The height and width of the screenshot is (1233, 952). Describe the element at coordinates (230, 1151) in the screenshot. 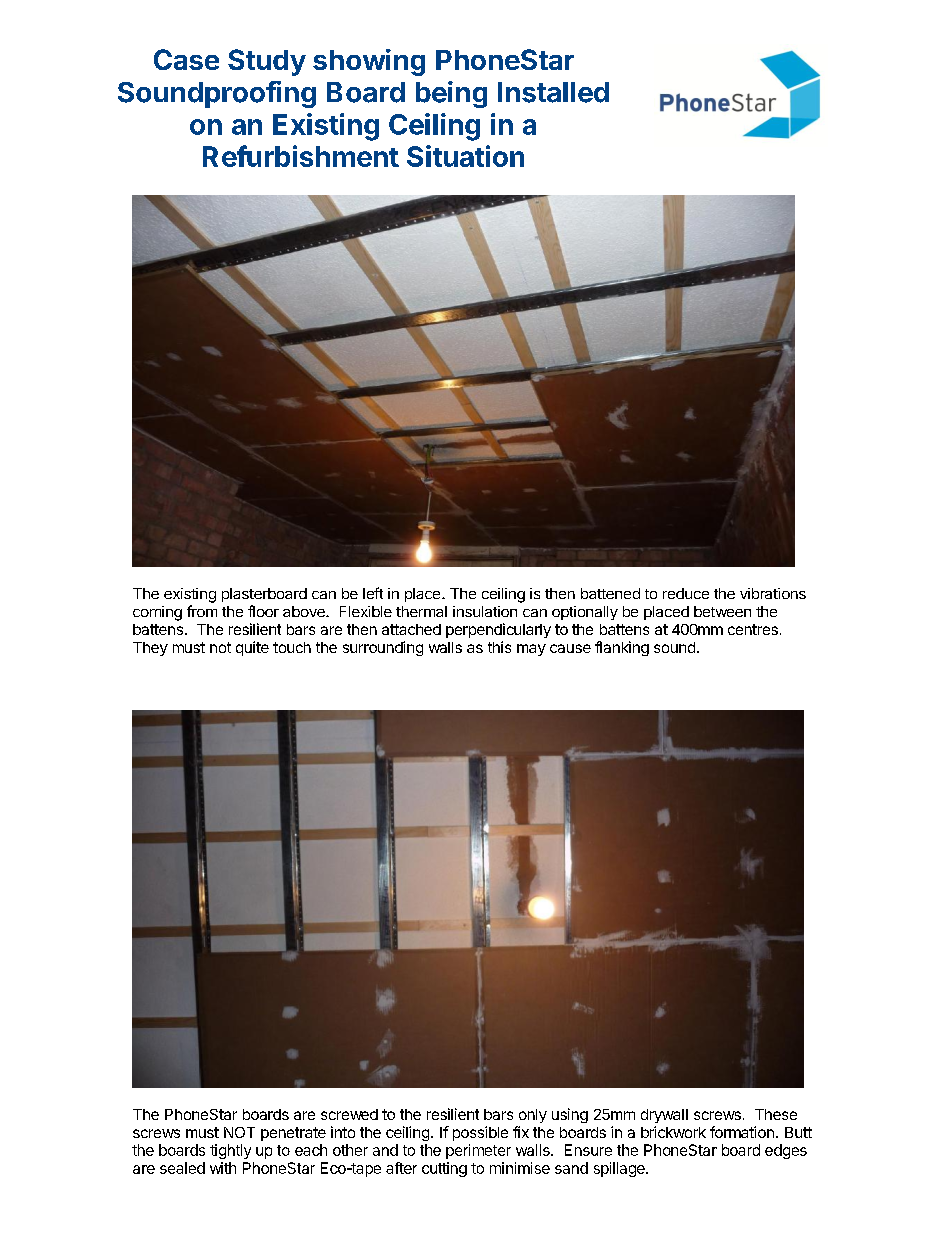

I see `tightly` at that location.
